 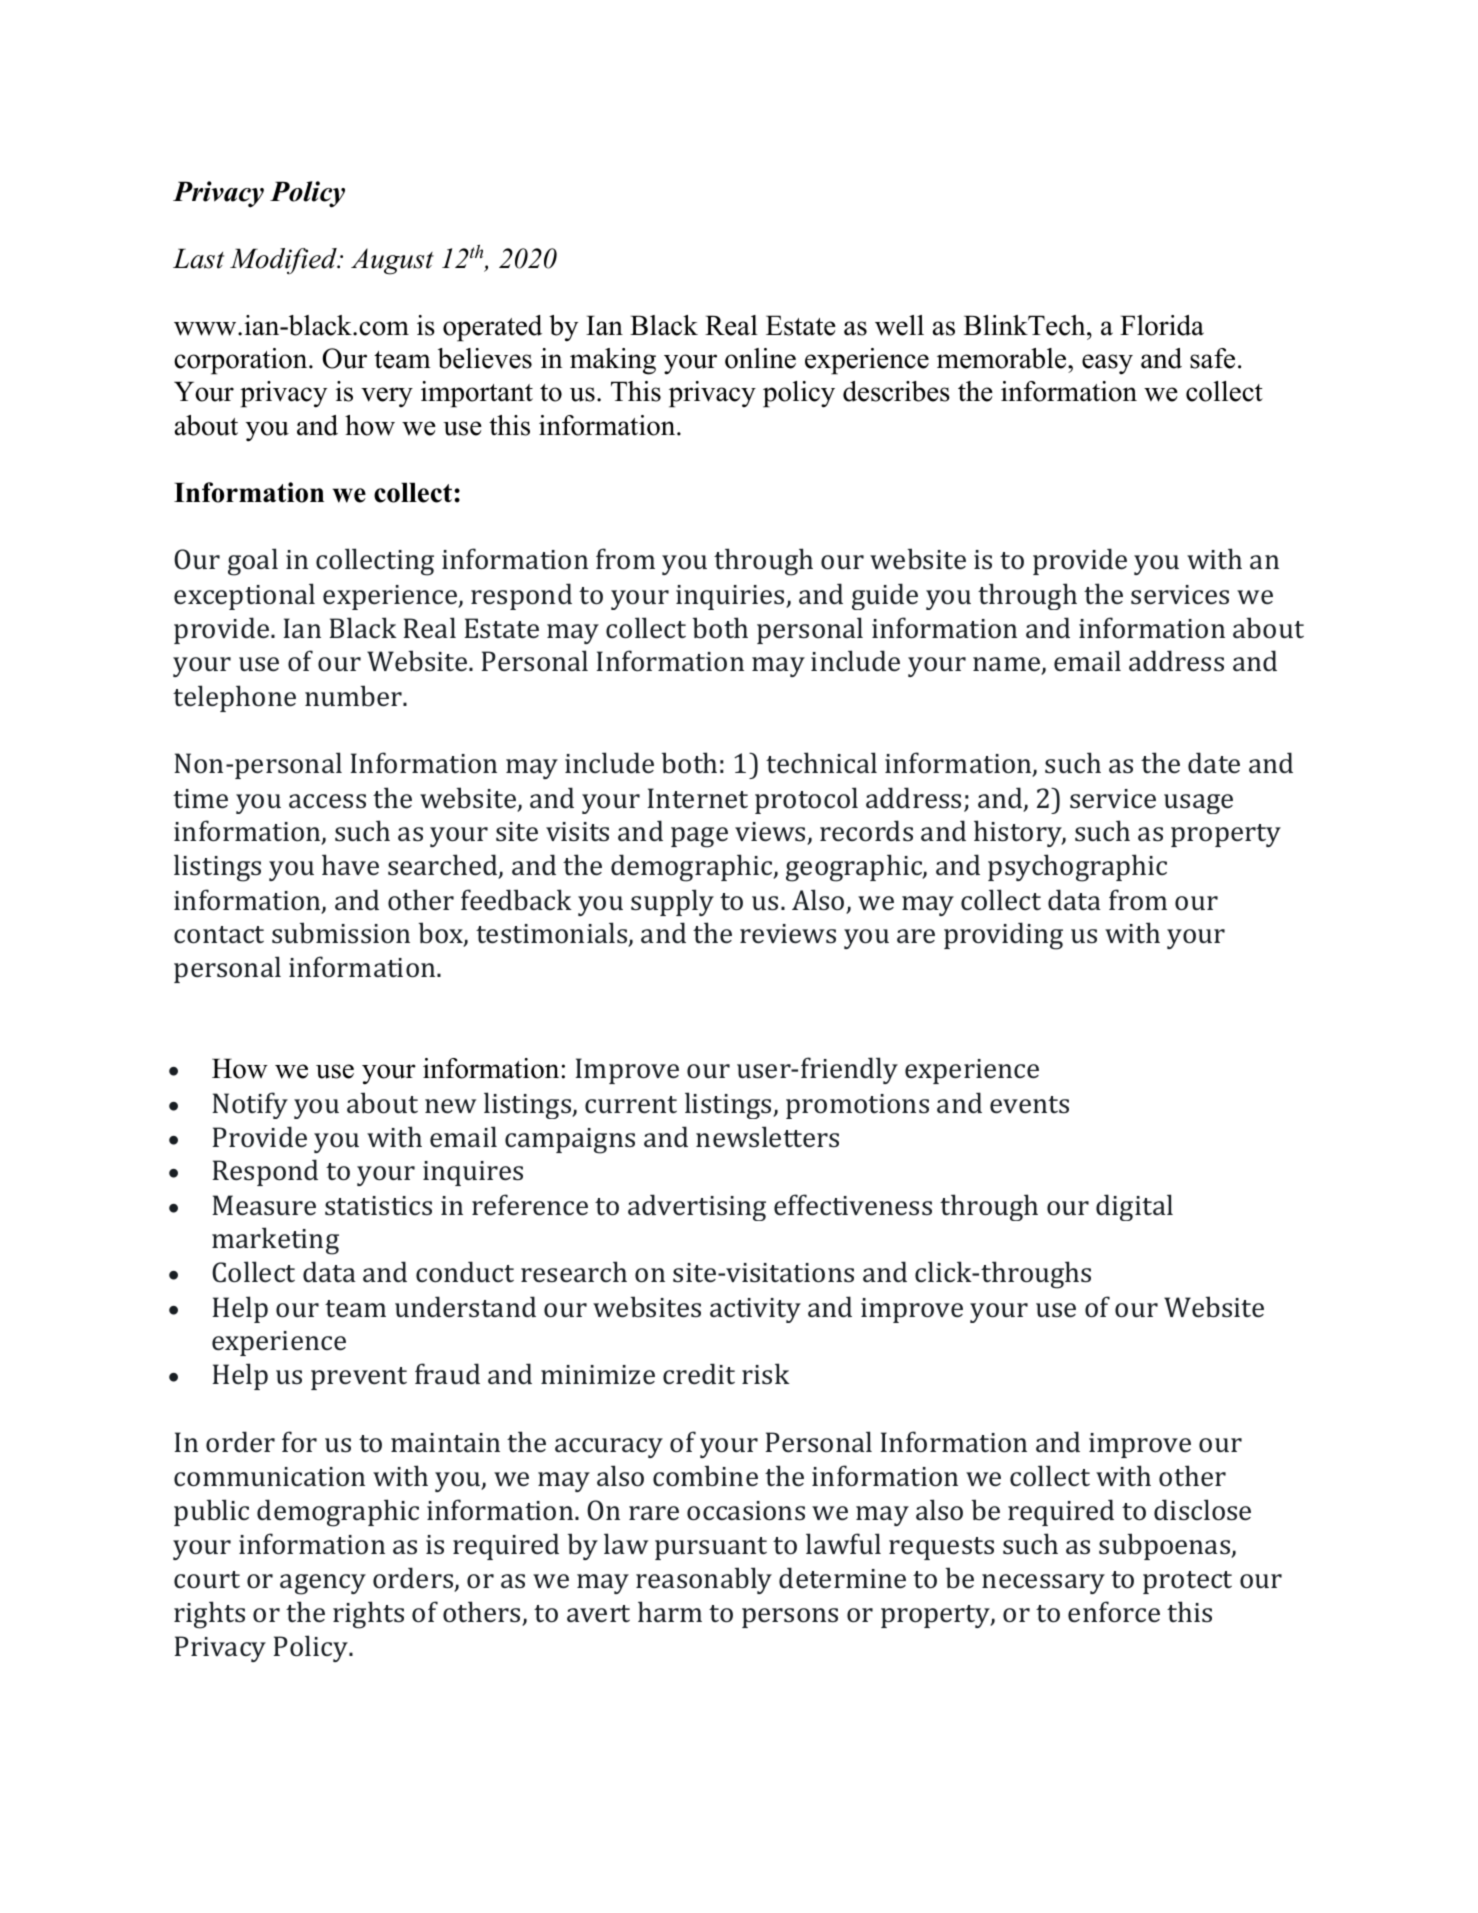 I want to click on online, so click(x=760, y=358).
